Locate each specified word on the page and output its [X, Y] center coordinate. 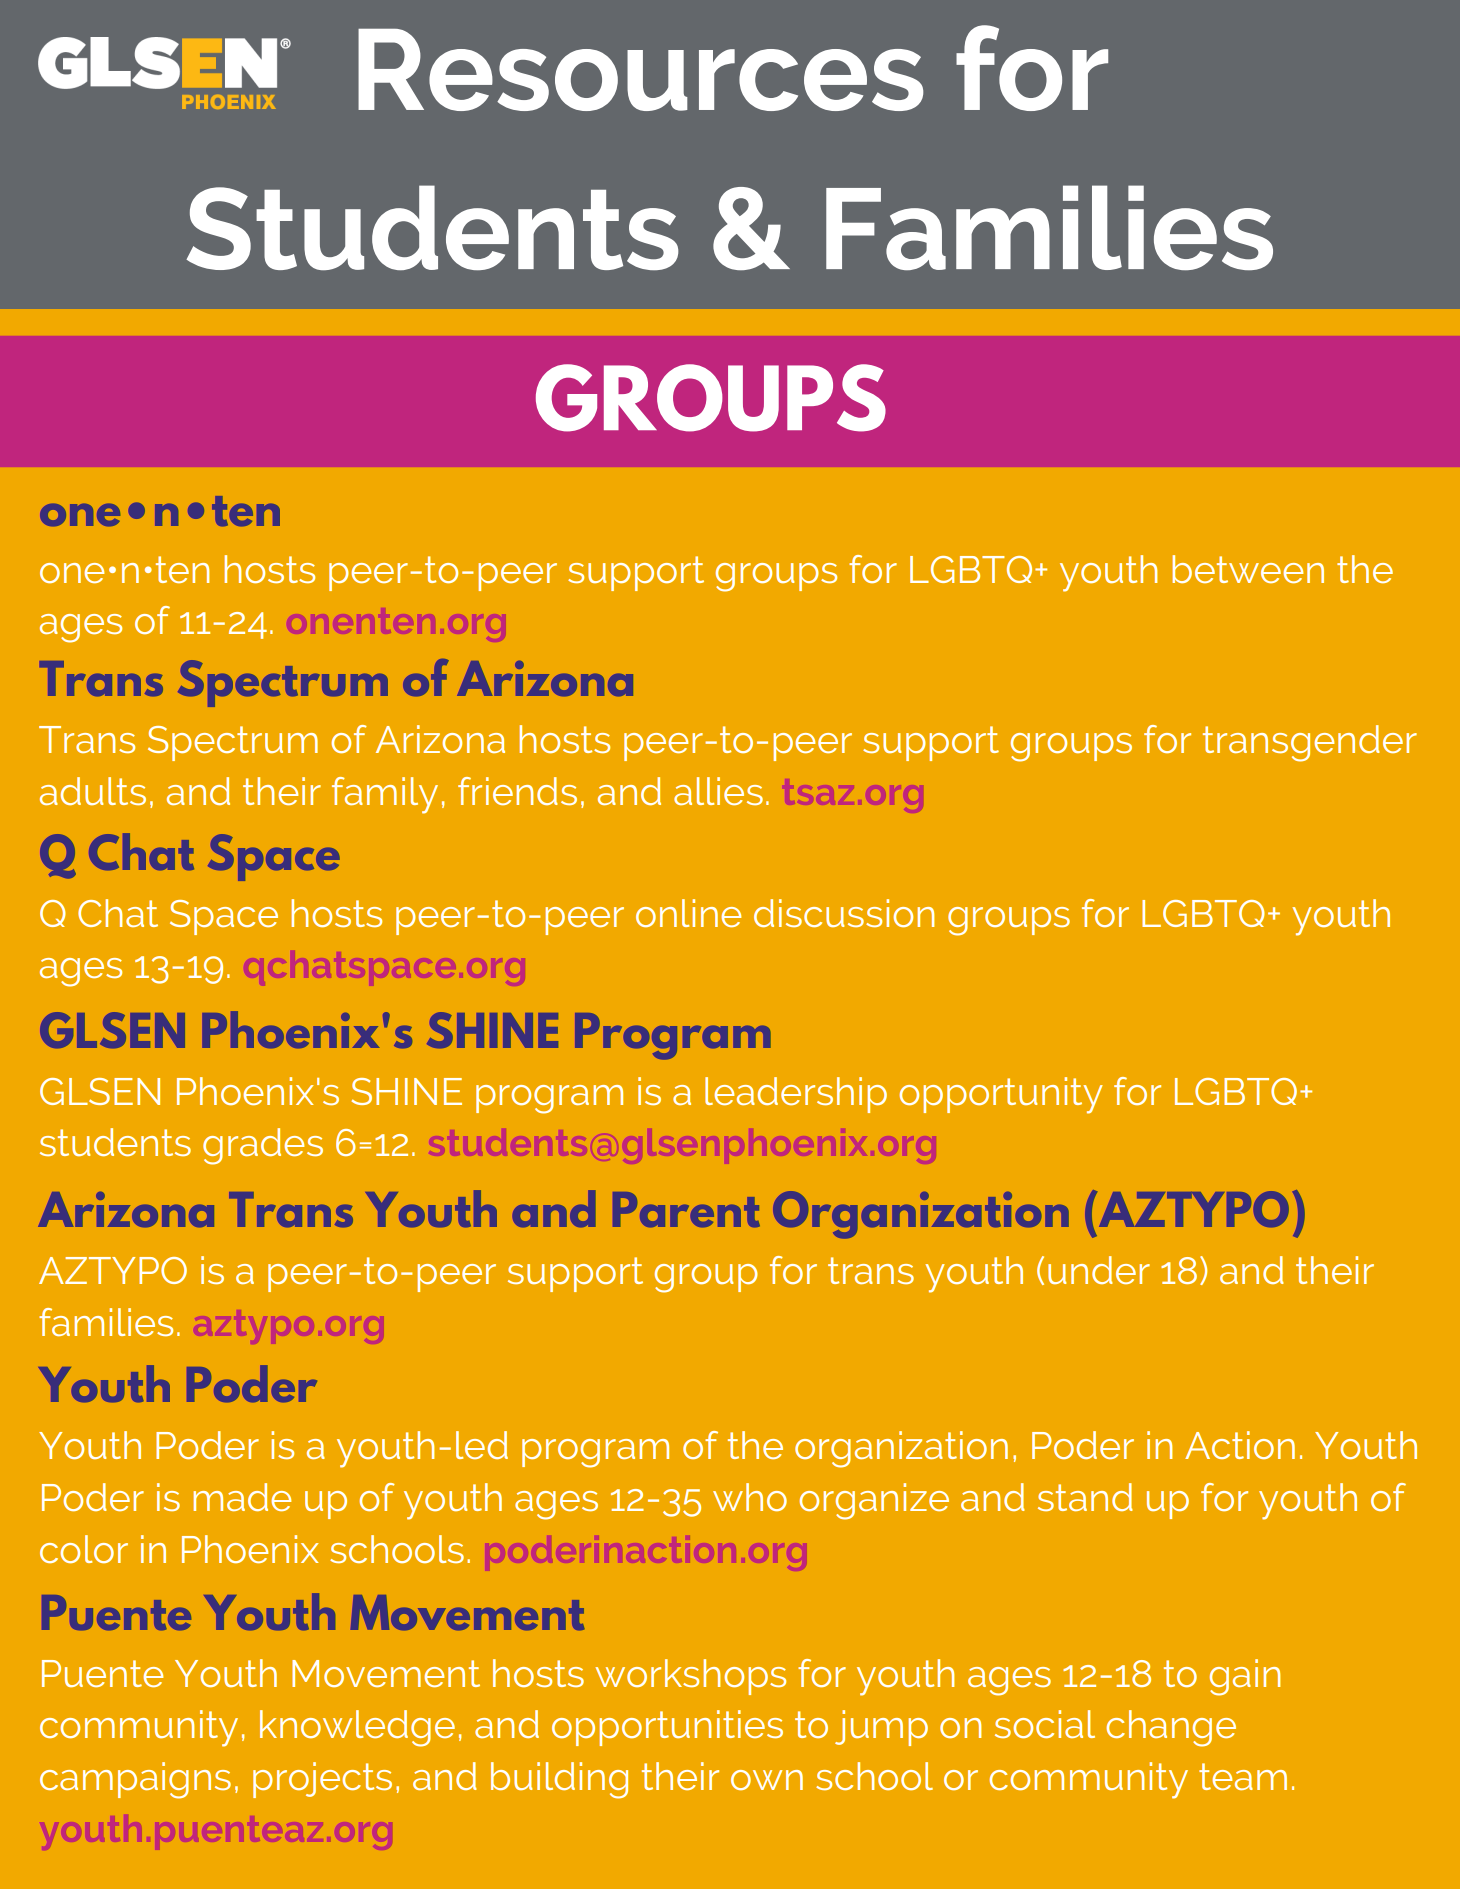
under [1099, 1270]
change [1171, 1728]
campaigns [135, 1780]
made [242, 1497]
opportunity [1001, 1095]
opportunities [667, 1728]
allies [718, 791]
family [385, 795]
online [688, 913]
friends [517, 791]
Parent [686, 1209]
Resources [640, 70]
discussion [844, 913]
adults [93, 791]
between [1248, 569]
